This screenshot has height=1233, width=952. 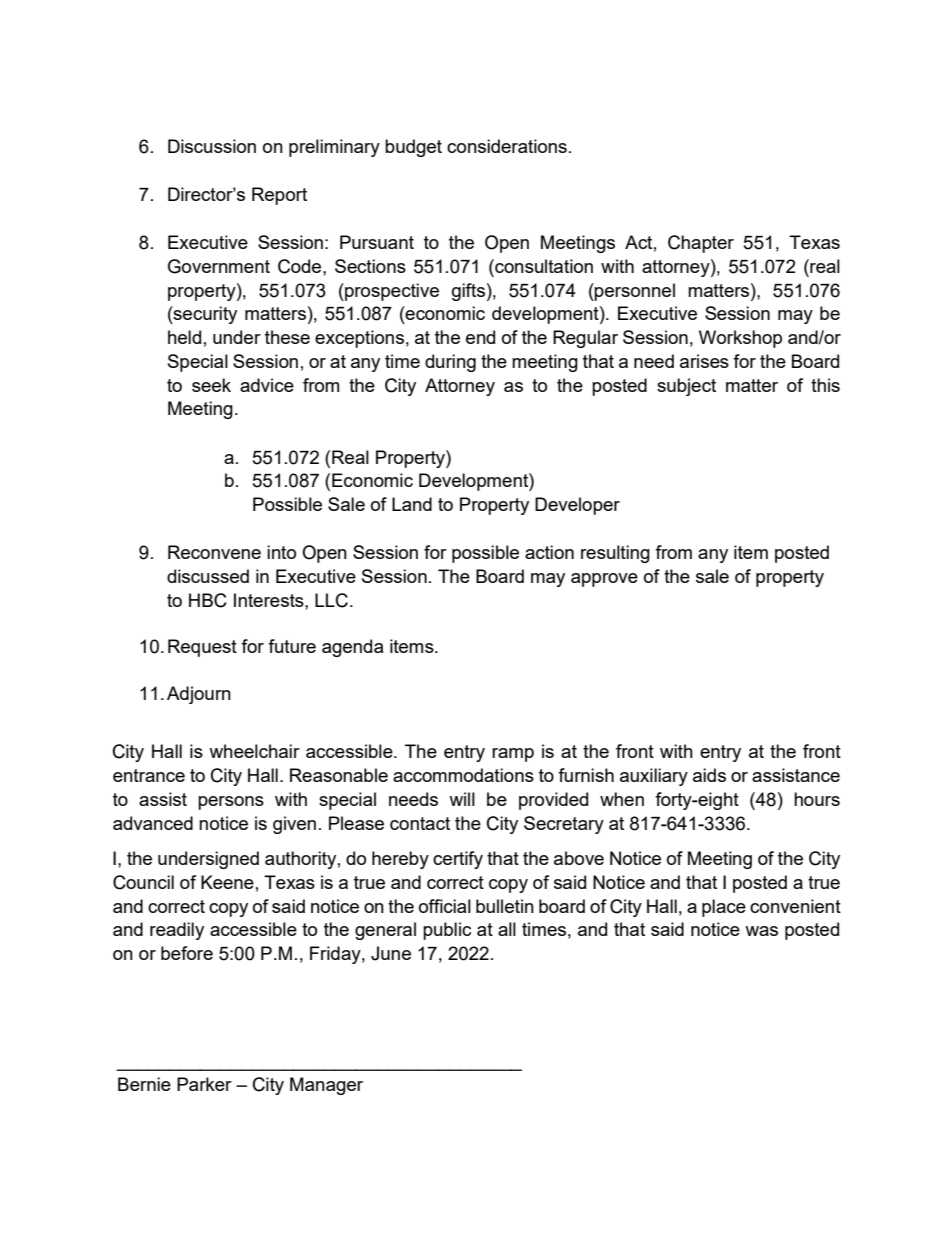 I want to click on action, so click(x=549, y=552).
